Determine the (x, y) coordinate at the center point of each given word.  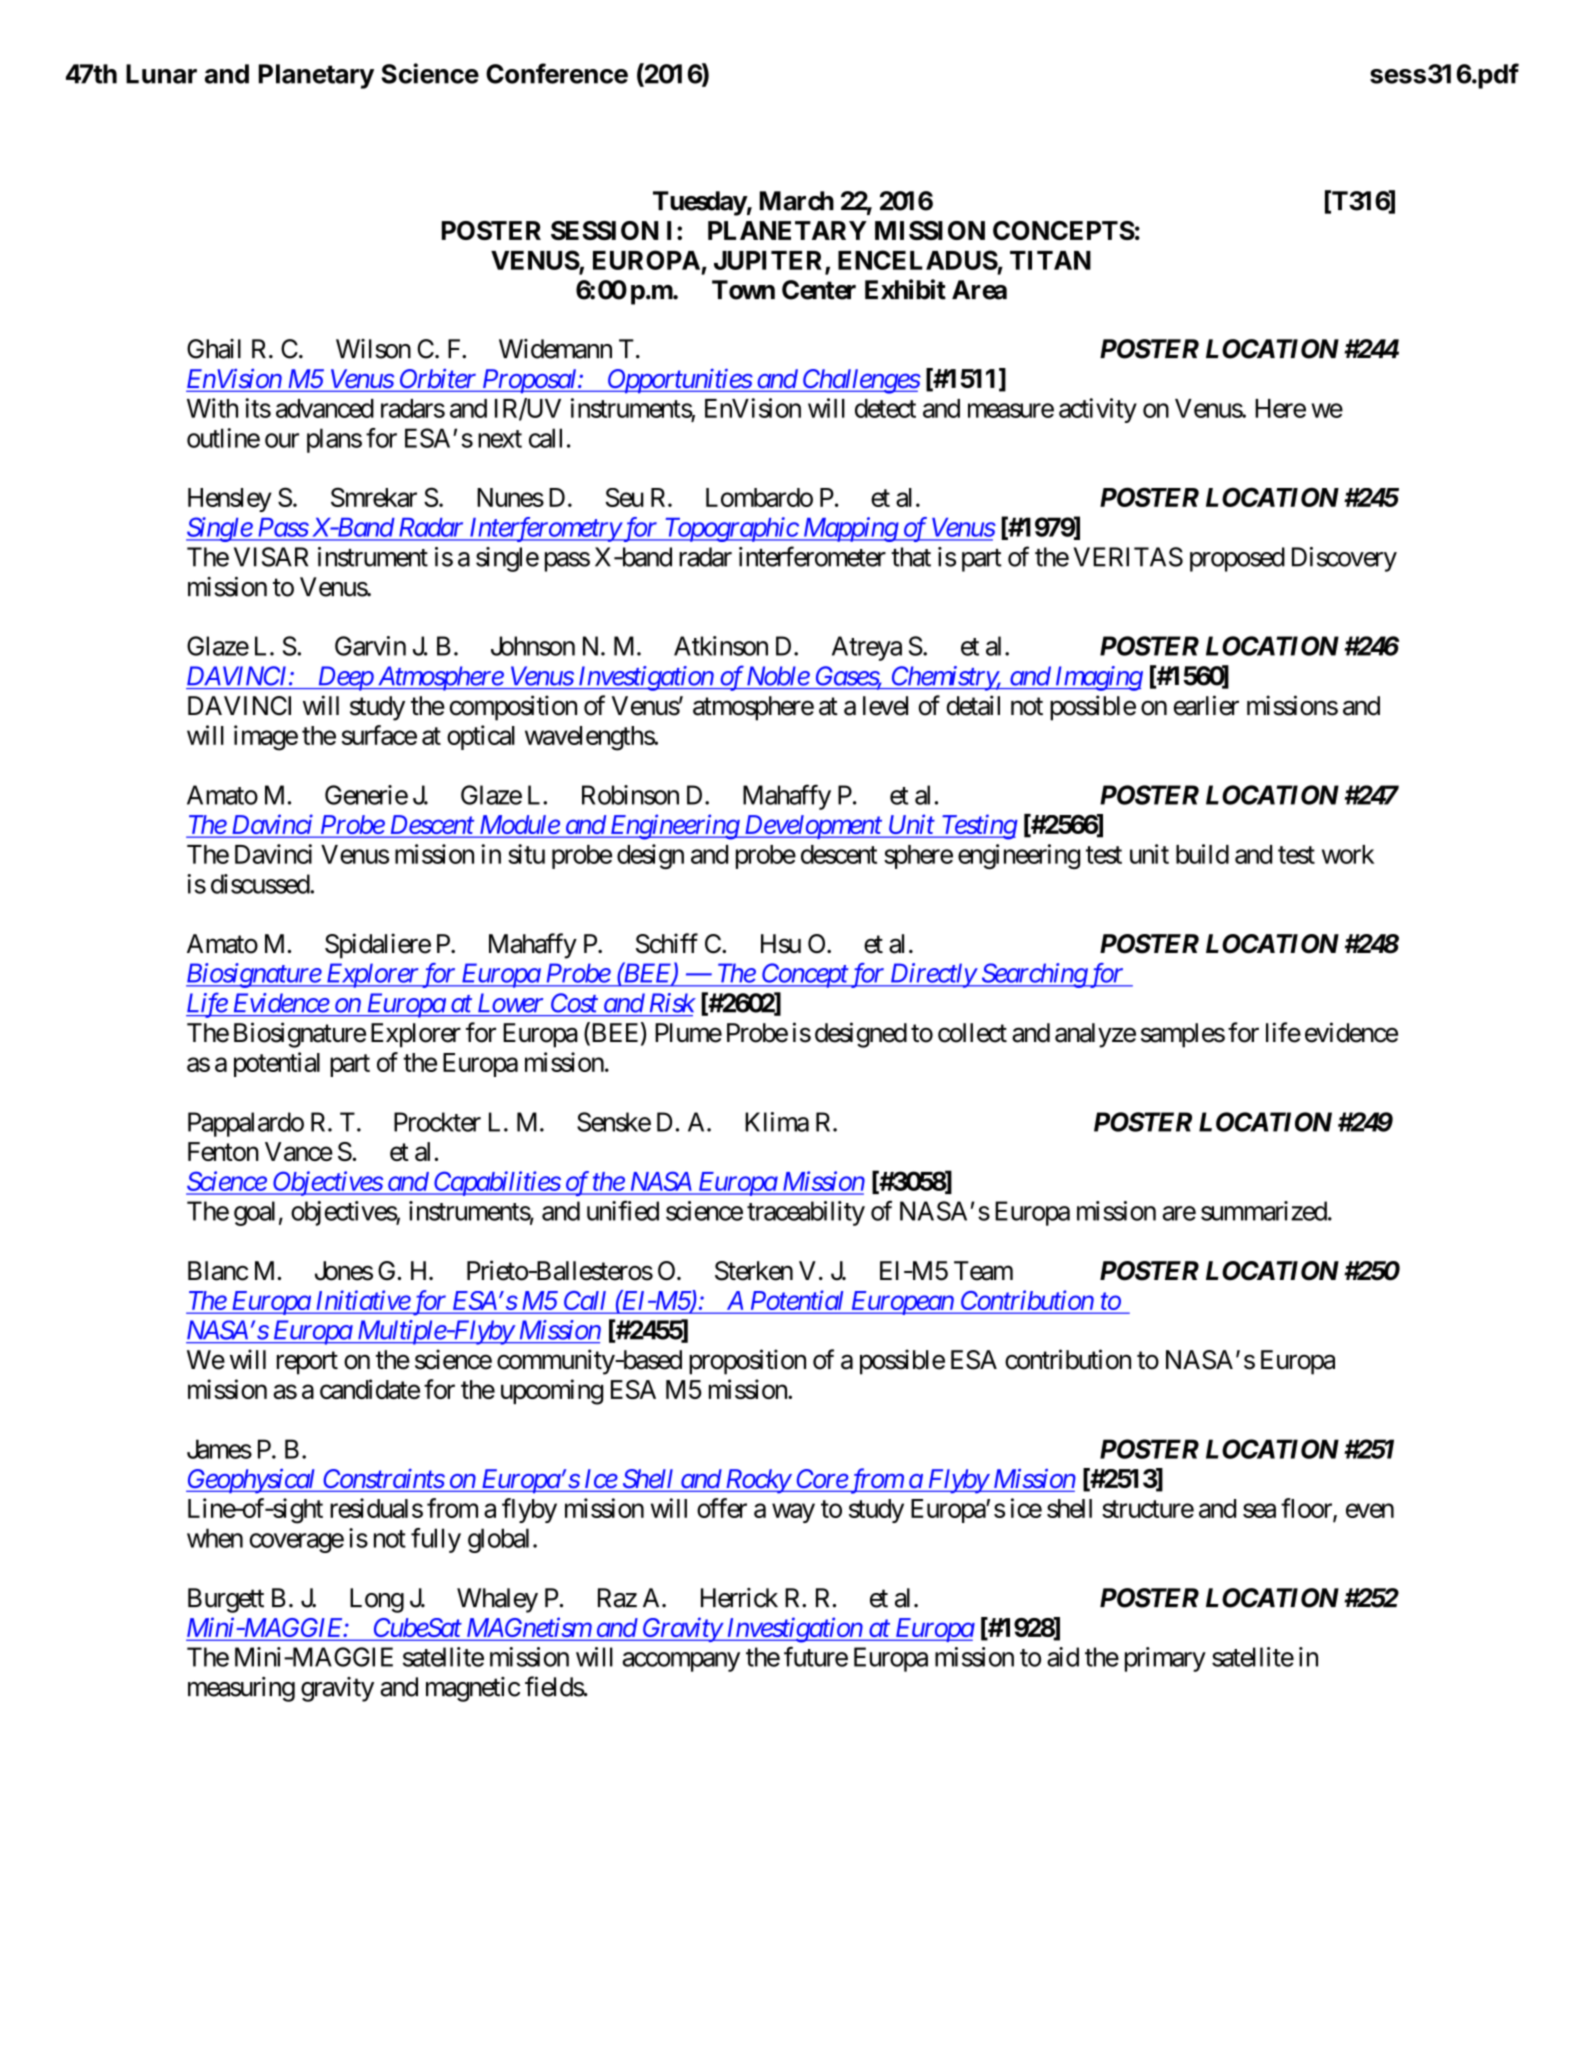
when (215, 1538)
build (1202, 854)
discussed (261, 884)
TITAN (1050, 260)
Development (813, 827)
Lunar (161, 74)
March (797, 201)
